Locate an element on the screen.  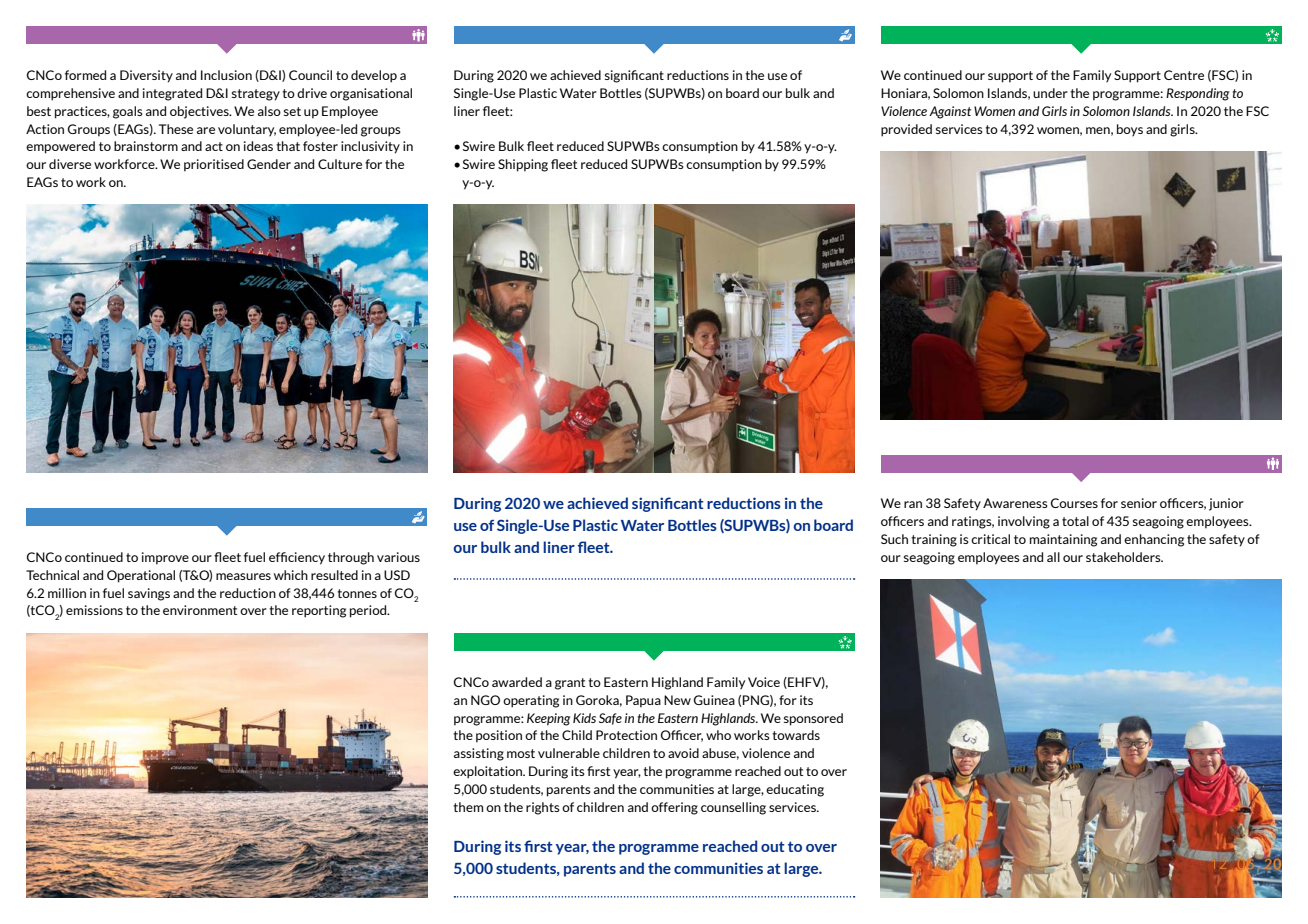
Culture is located at coordinates (340, 164).
